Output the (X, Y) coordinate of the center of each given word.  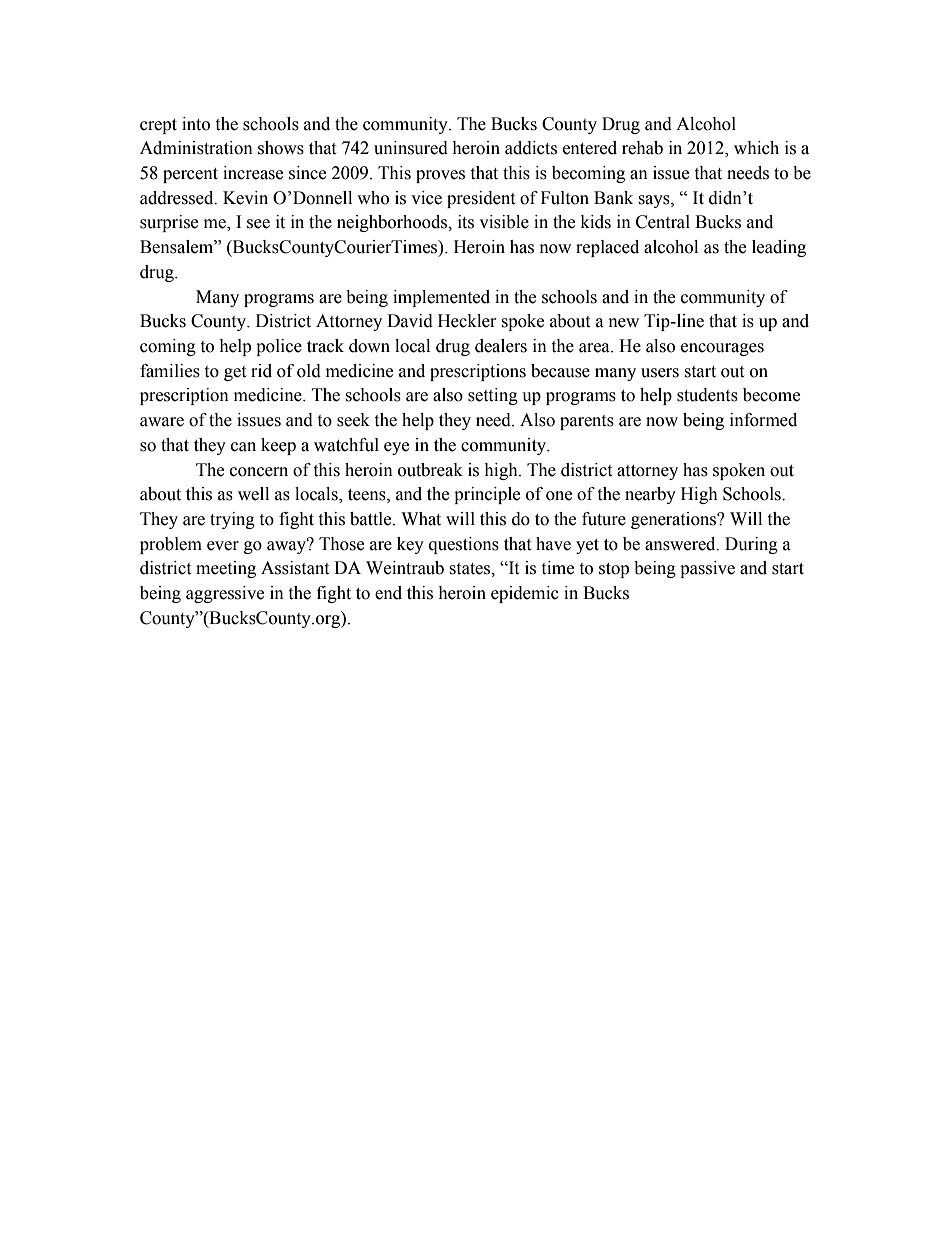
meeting (226, 569)
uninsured (411, 148)
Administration (196, 148)
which (756, 148)
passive (707, 569)
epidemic (525, 594)
